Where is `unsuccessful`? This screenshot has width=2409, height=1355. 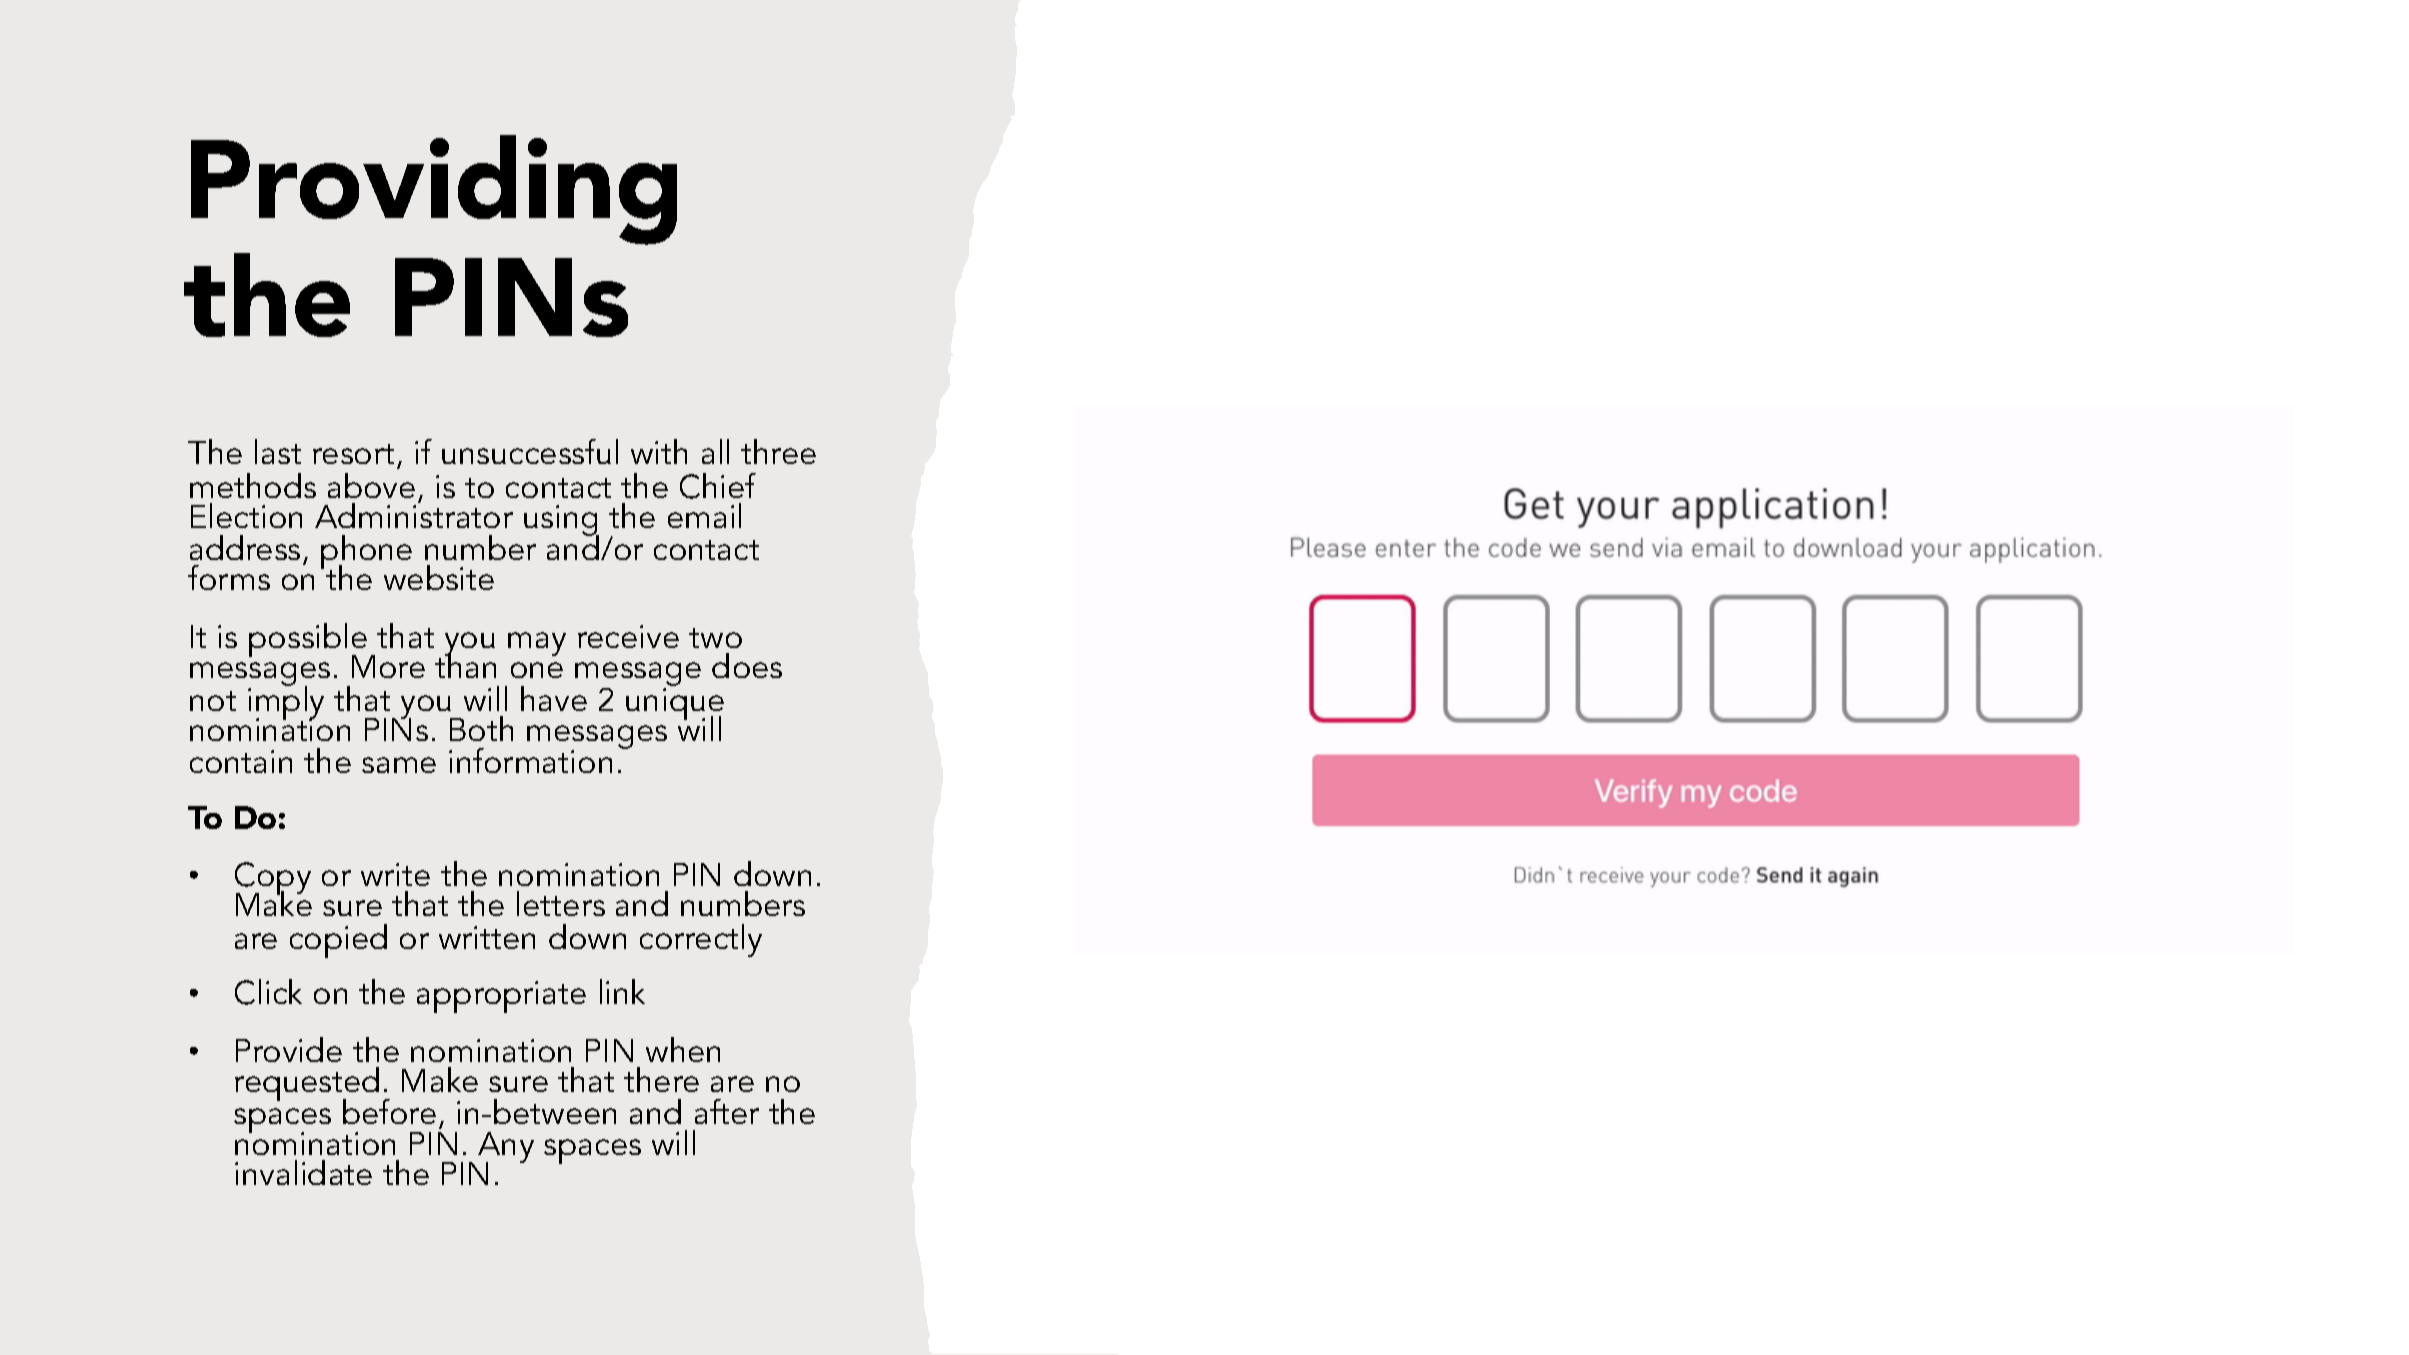
unsuccessful is located at coordinates (530, 451).
